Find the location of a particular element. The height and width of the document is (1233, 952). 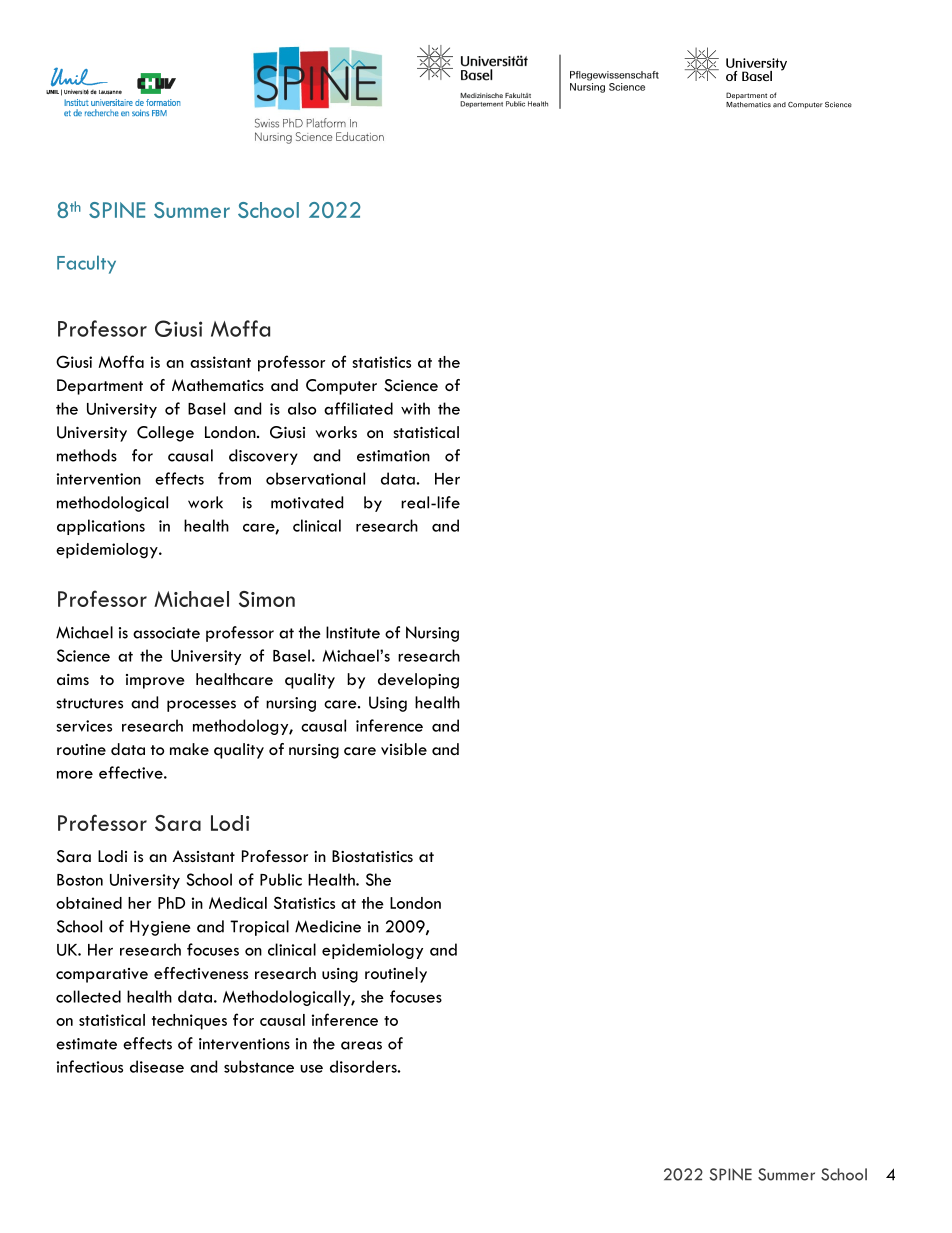

more is located at coordinates (75, 774).
